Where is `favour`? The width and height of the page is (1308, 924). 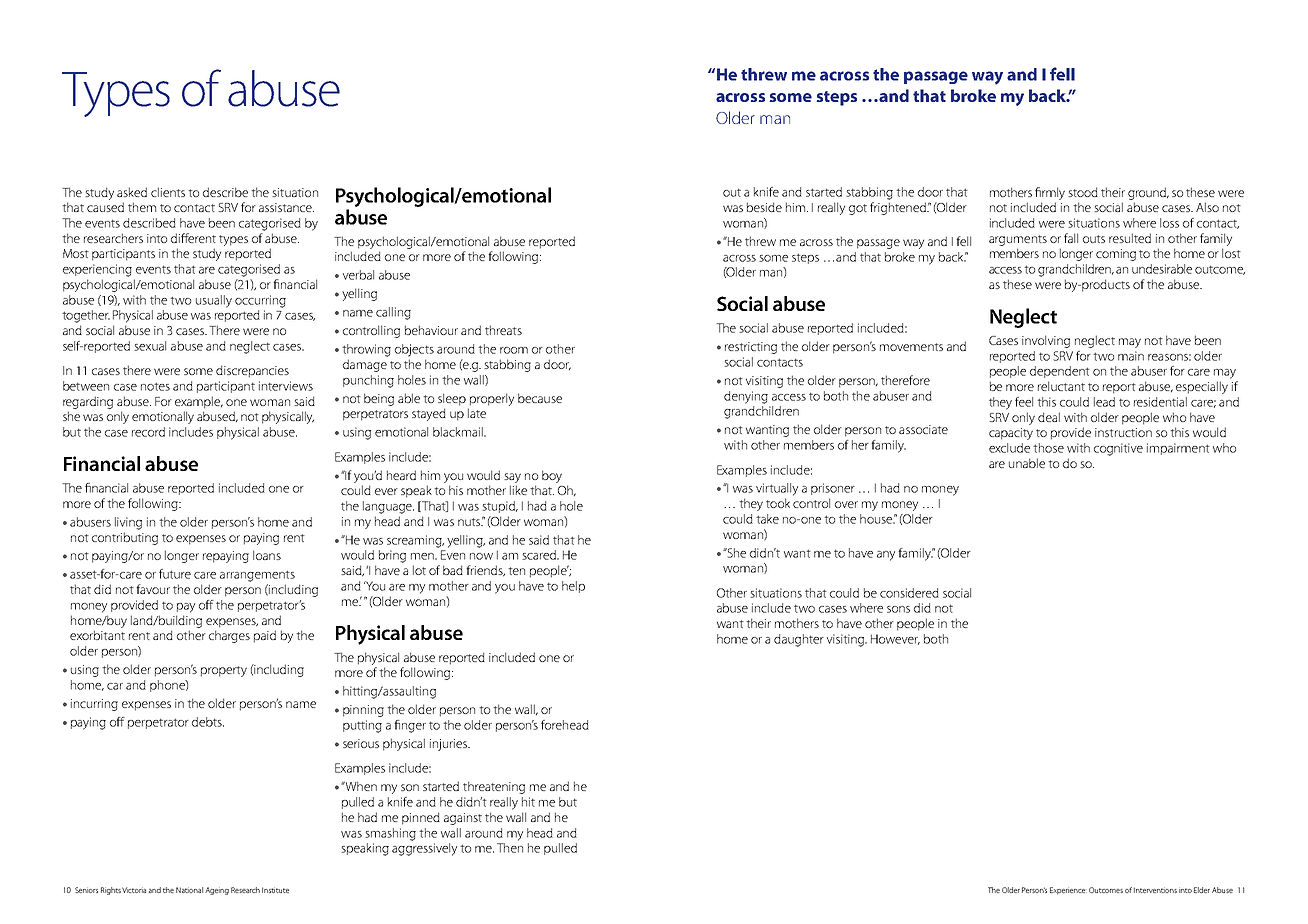 favour is located at coordinates (153, 589).
